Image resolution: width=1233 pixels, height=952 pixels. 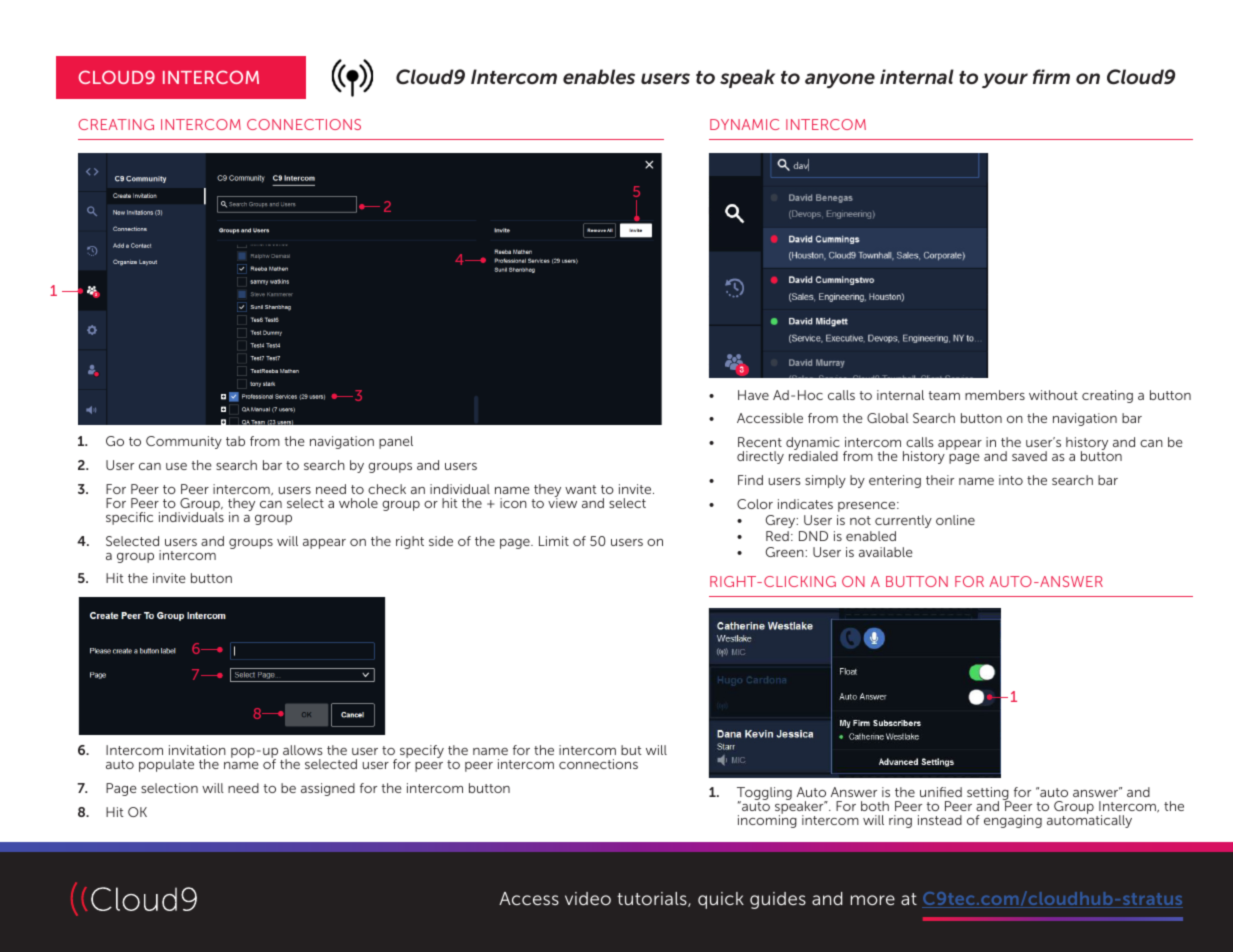 What do you see at coordinates (235, 441) in the document?
I see `tab` at bounding box center [235, 441].
